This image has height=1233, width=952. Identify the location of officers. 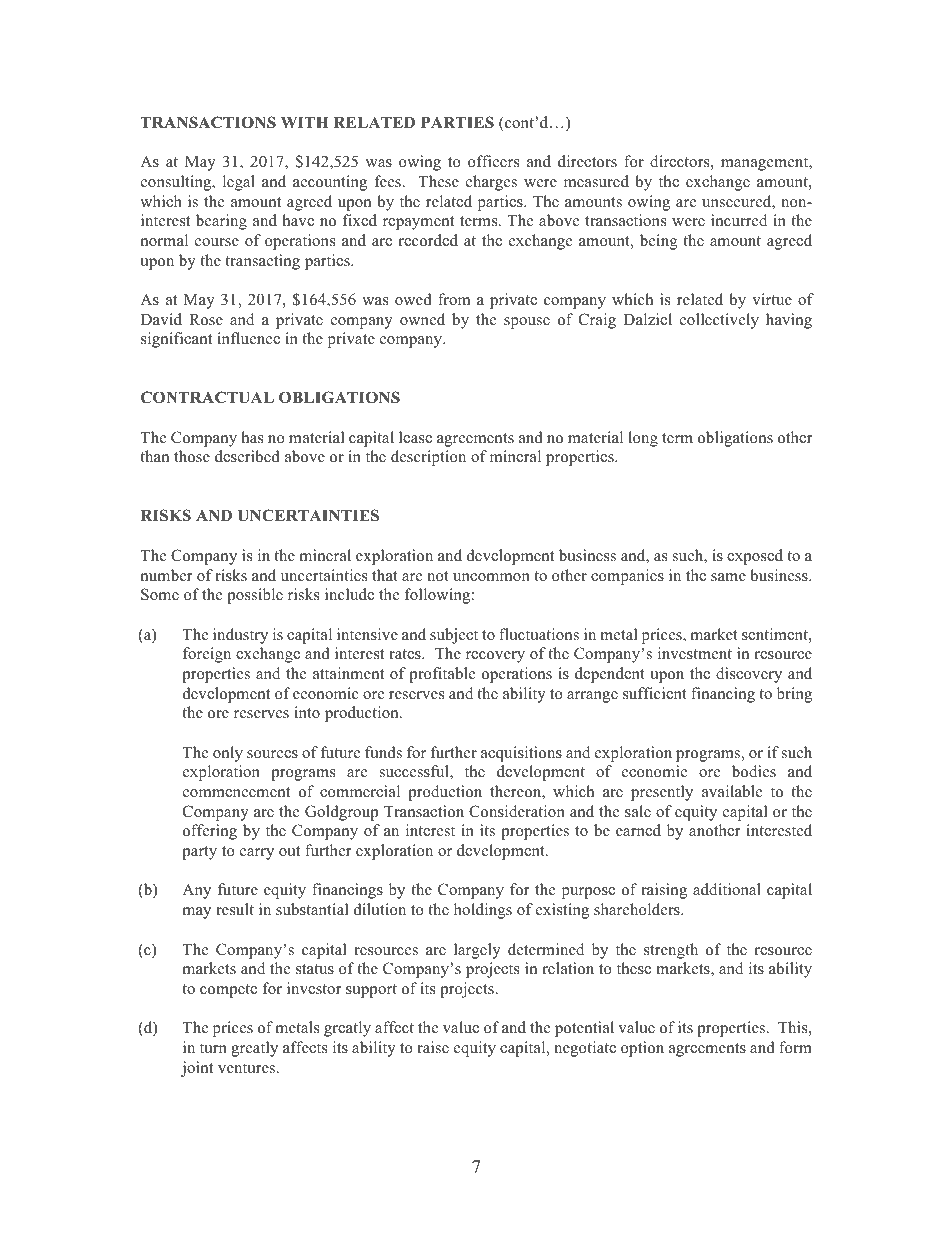
(493, 161).
